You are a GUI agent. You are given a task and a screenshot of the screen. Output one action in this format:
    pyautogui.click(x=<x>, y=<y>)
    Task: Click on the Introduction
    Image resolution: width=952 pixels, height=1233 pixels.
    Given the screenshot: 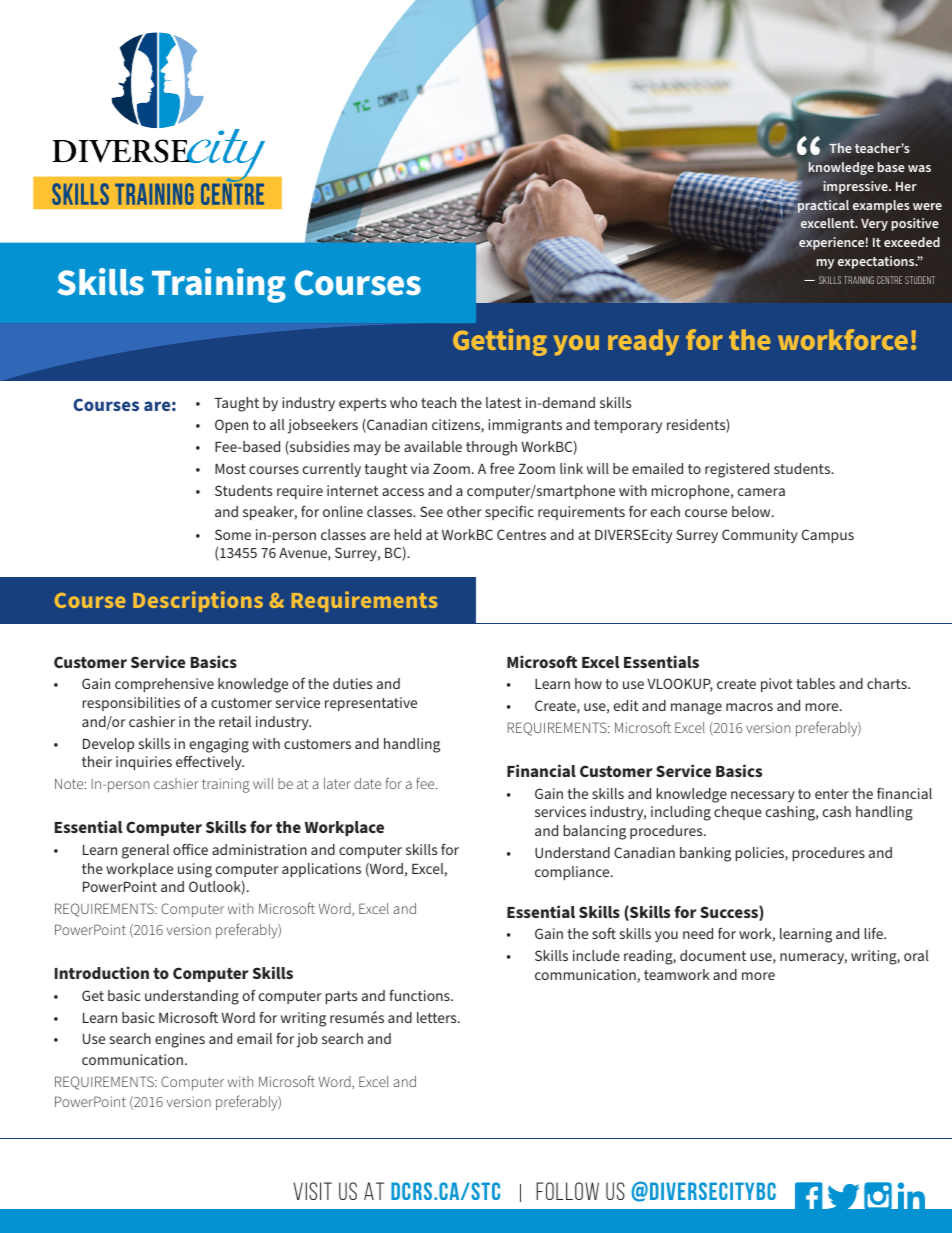 What is the action you would take?
    pyautogui.click(x=102, y=972)
